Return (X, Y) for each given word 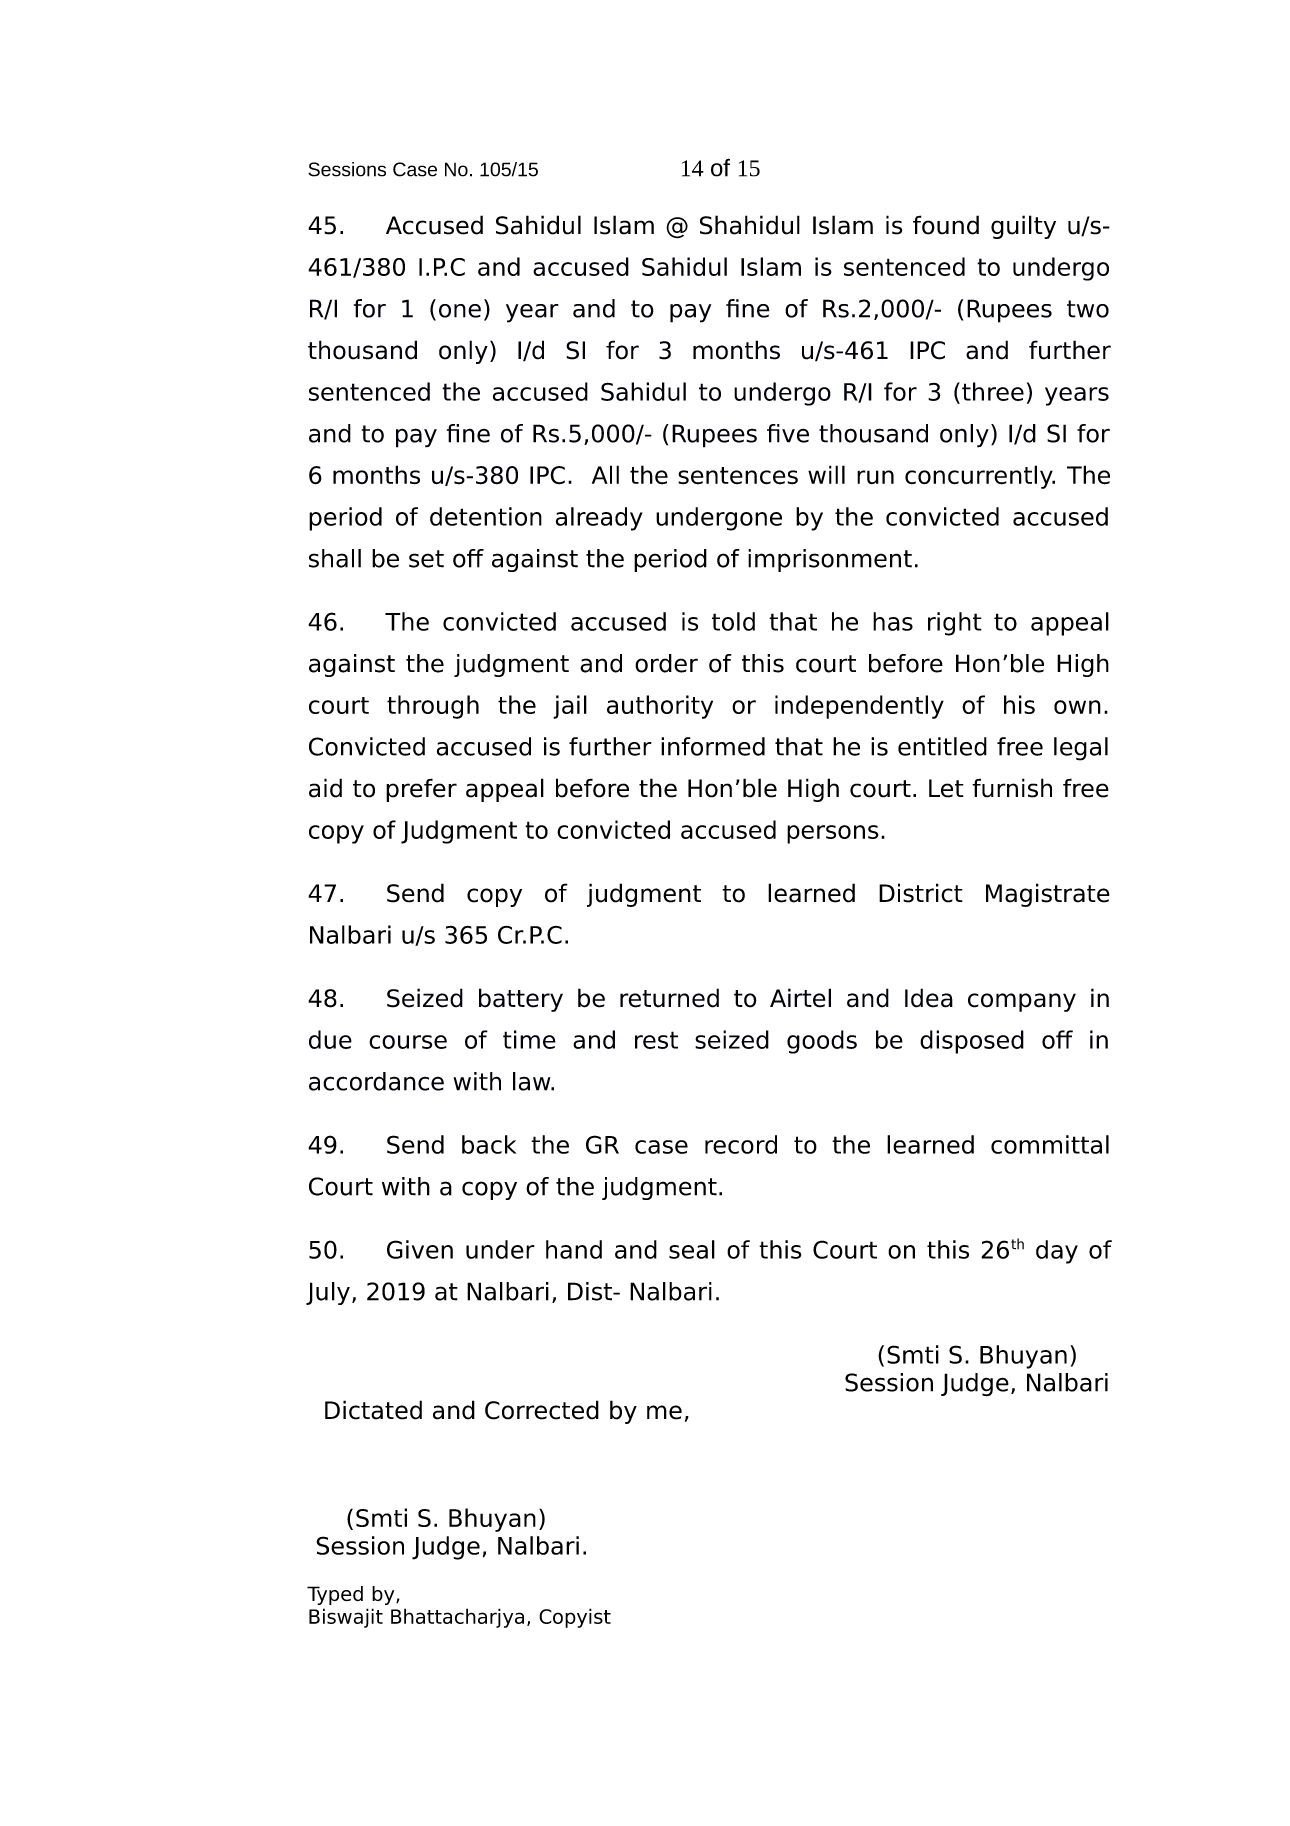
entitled (942, 746)
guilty (1023, 227)
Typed (335, 1595)
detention (486, 516)
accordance (376, 1081)
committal (1050, 1144)
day (1057, 1252)
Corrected (542, 1410)
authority (660, 707)
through (433, 707)
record (741, 1144)
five (788, 433)
